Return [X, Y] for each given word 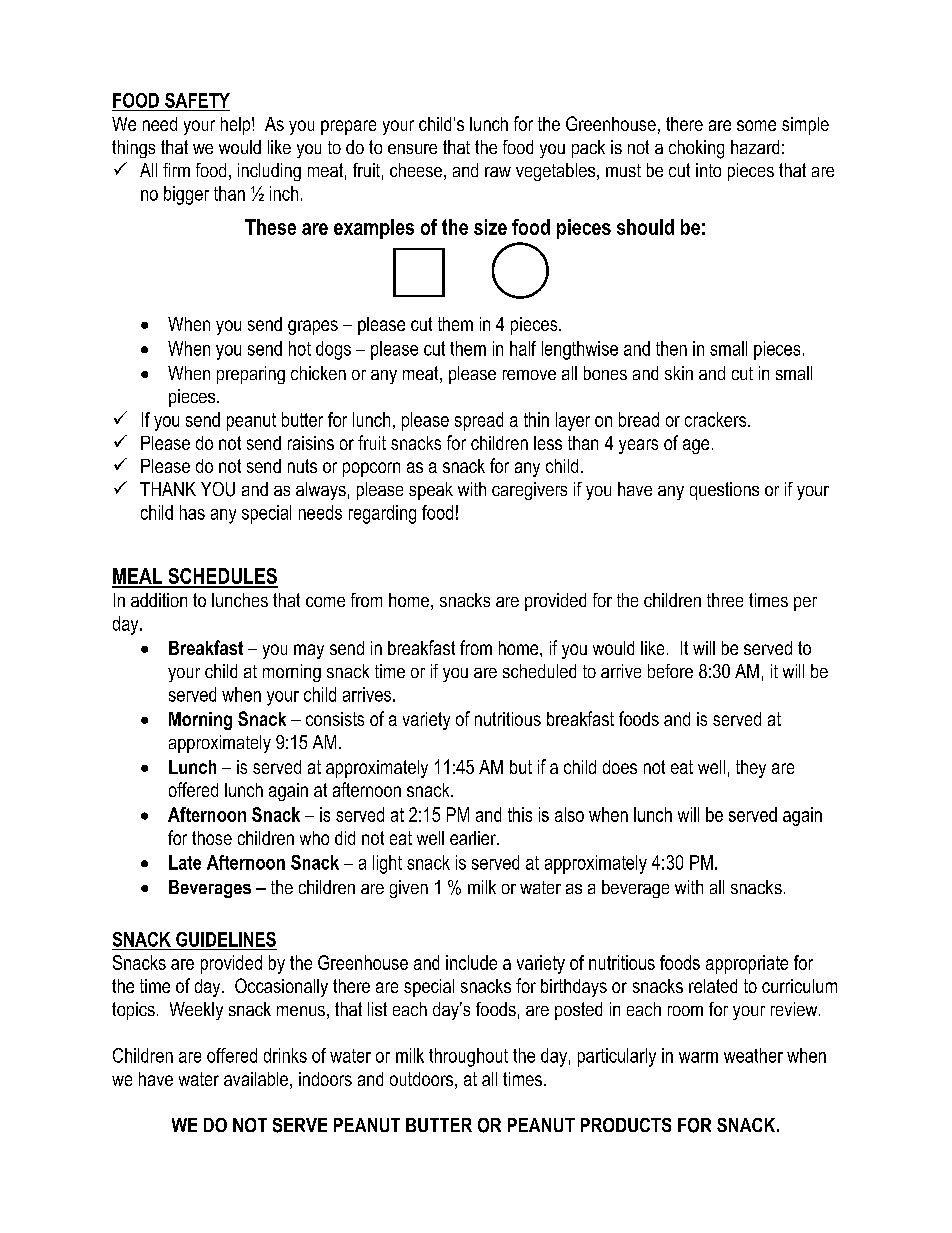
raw [498, 172]
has [192, 512]
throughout [468, 1057]
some [756, 125]
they [751, 769]
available [256, 1079]
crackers [715, 419]
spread [479, 421]
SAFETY [197, 100]
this [520, 814]
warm [698, 1057]
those [212, 838]
